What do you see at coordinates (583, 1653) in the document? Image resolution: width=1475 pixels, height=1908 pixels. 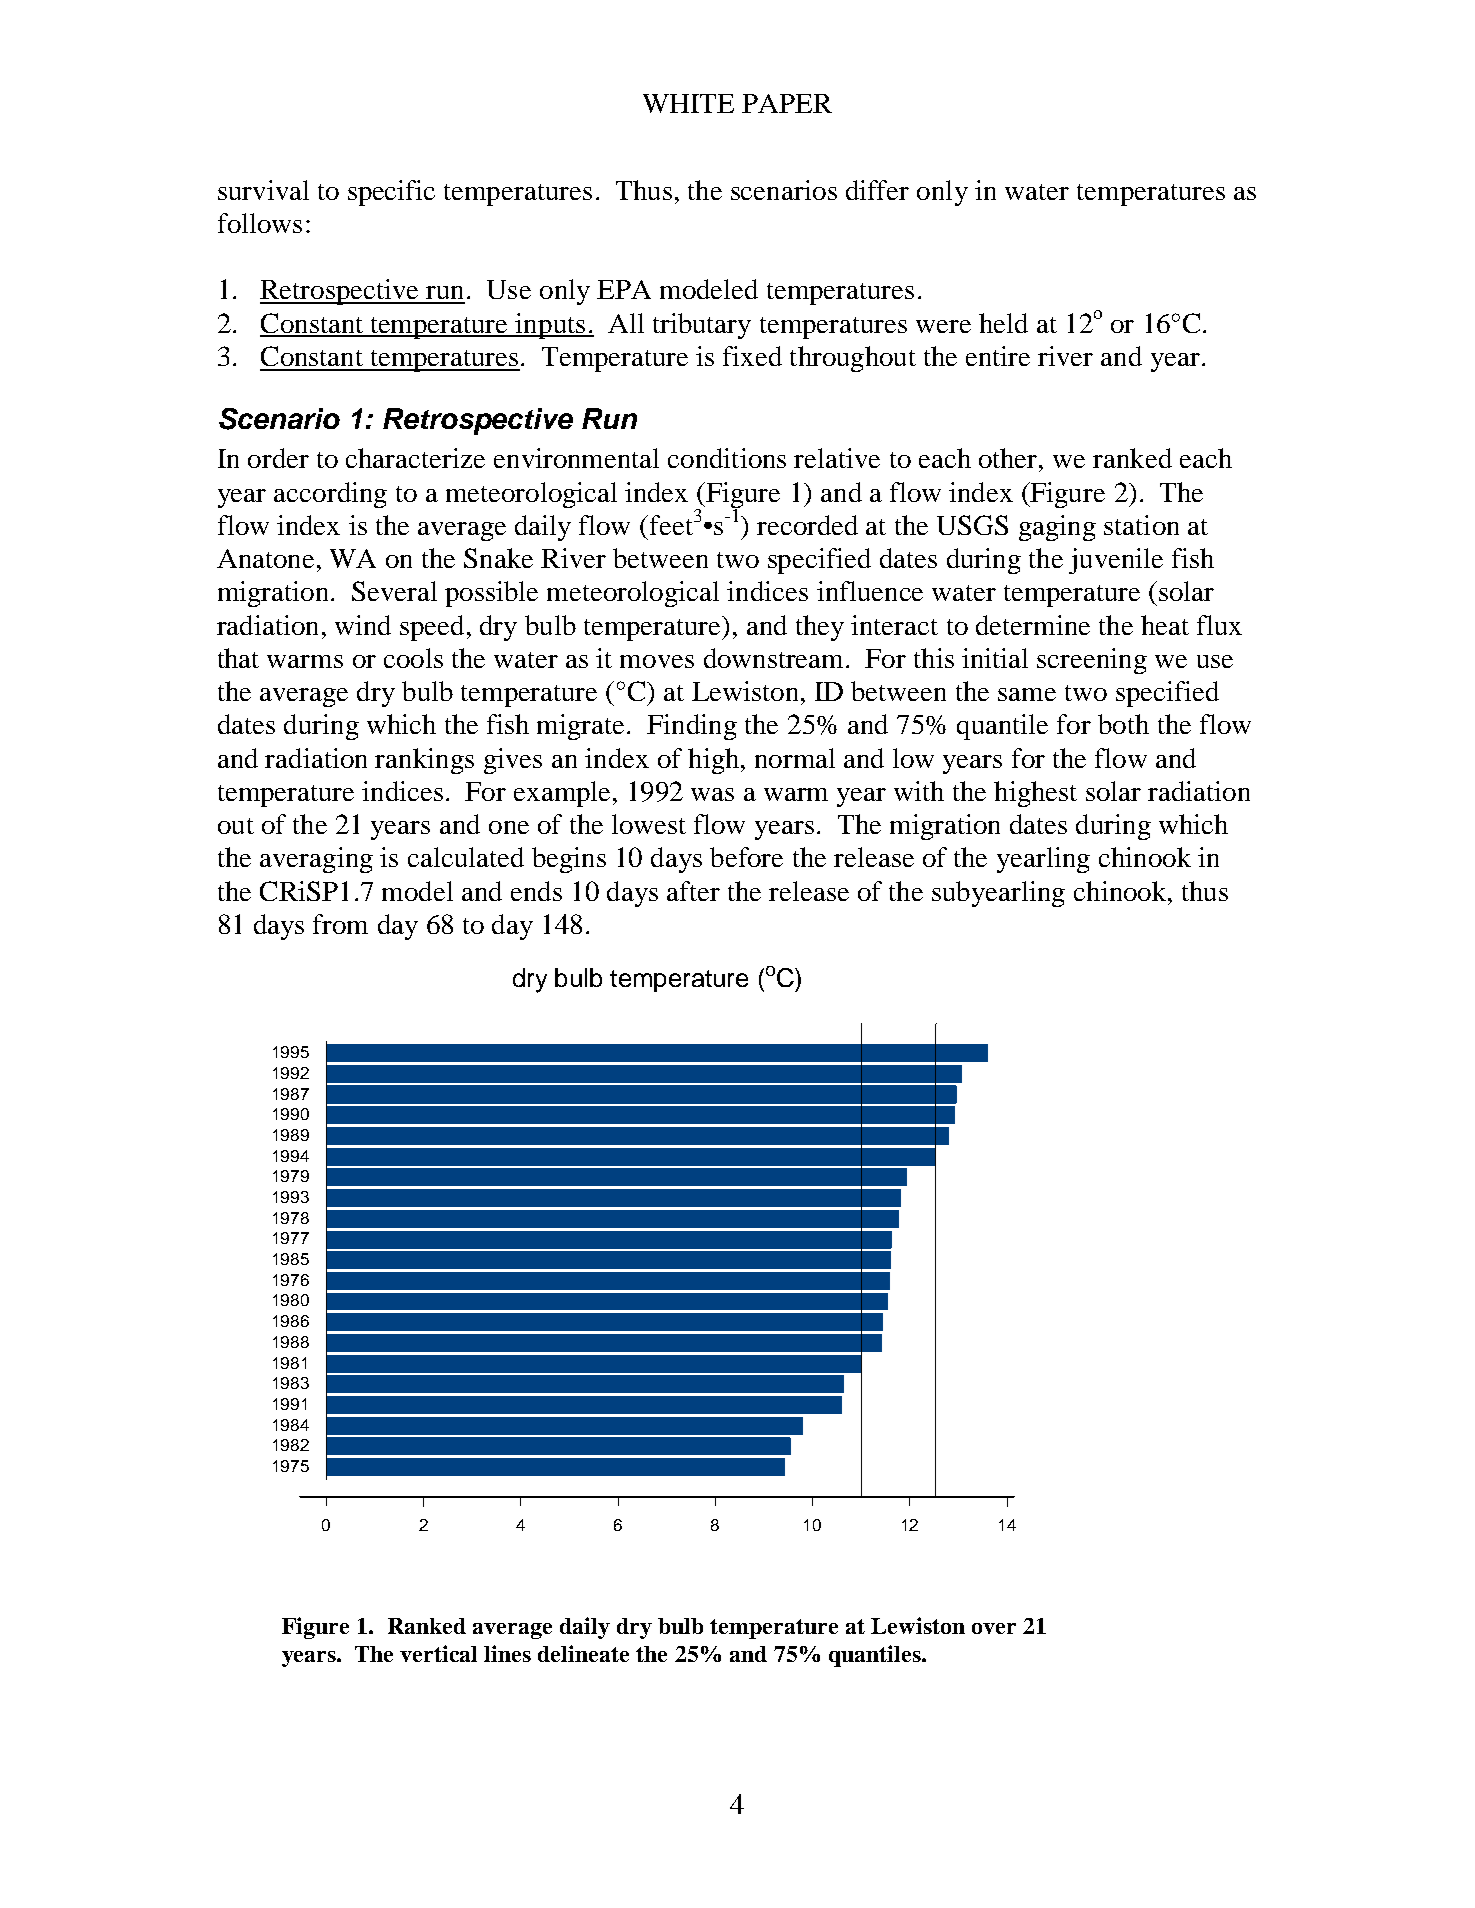 I see `delineate` at bounding box center [583, 1653].
